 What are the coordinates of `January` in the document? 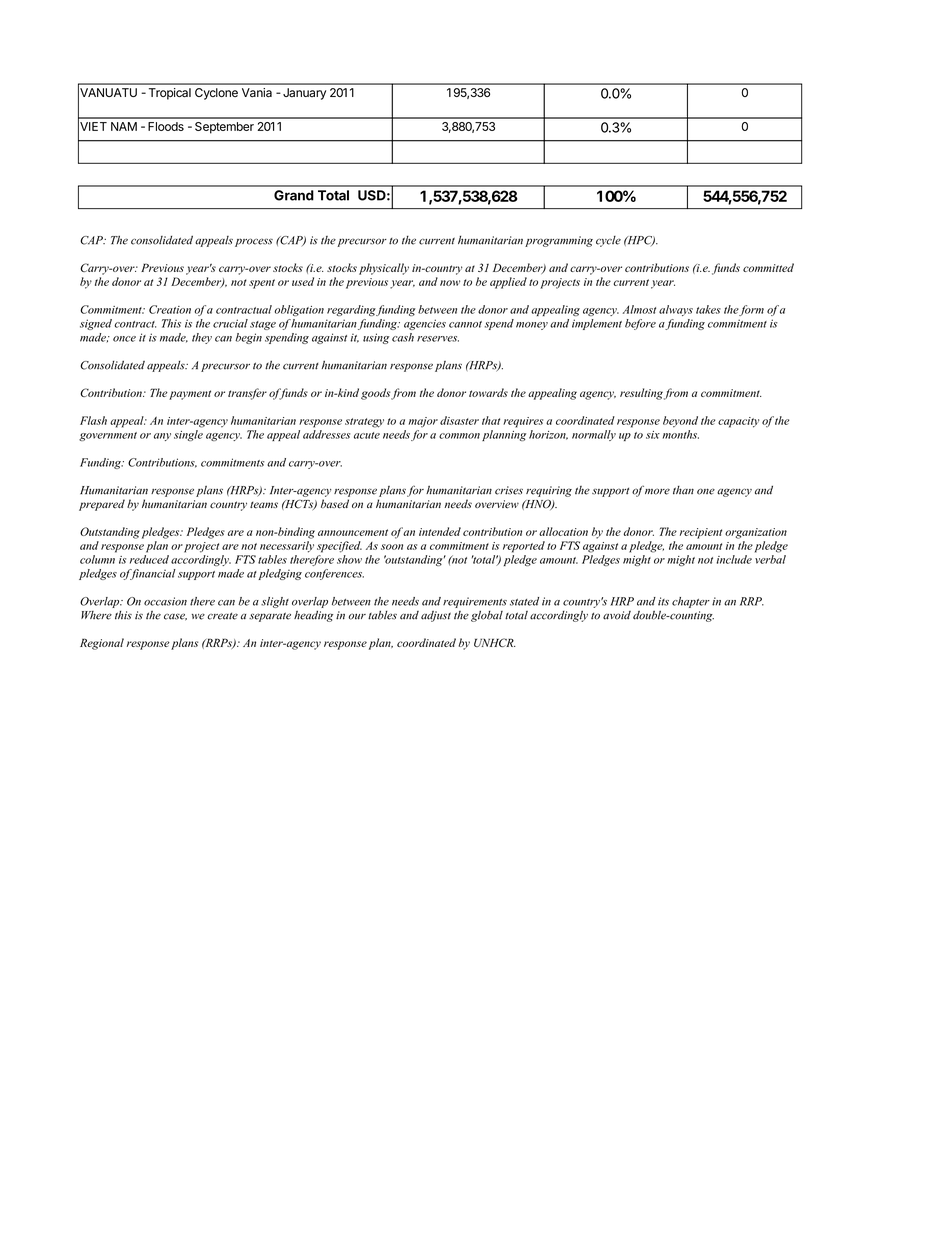 It's located at (304, 94).
